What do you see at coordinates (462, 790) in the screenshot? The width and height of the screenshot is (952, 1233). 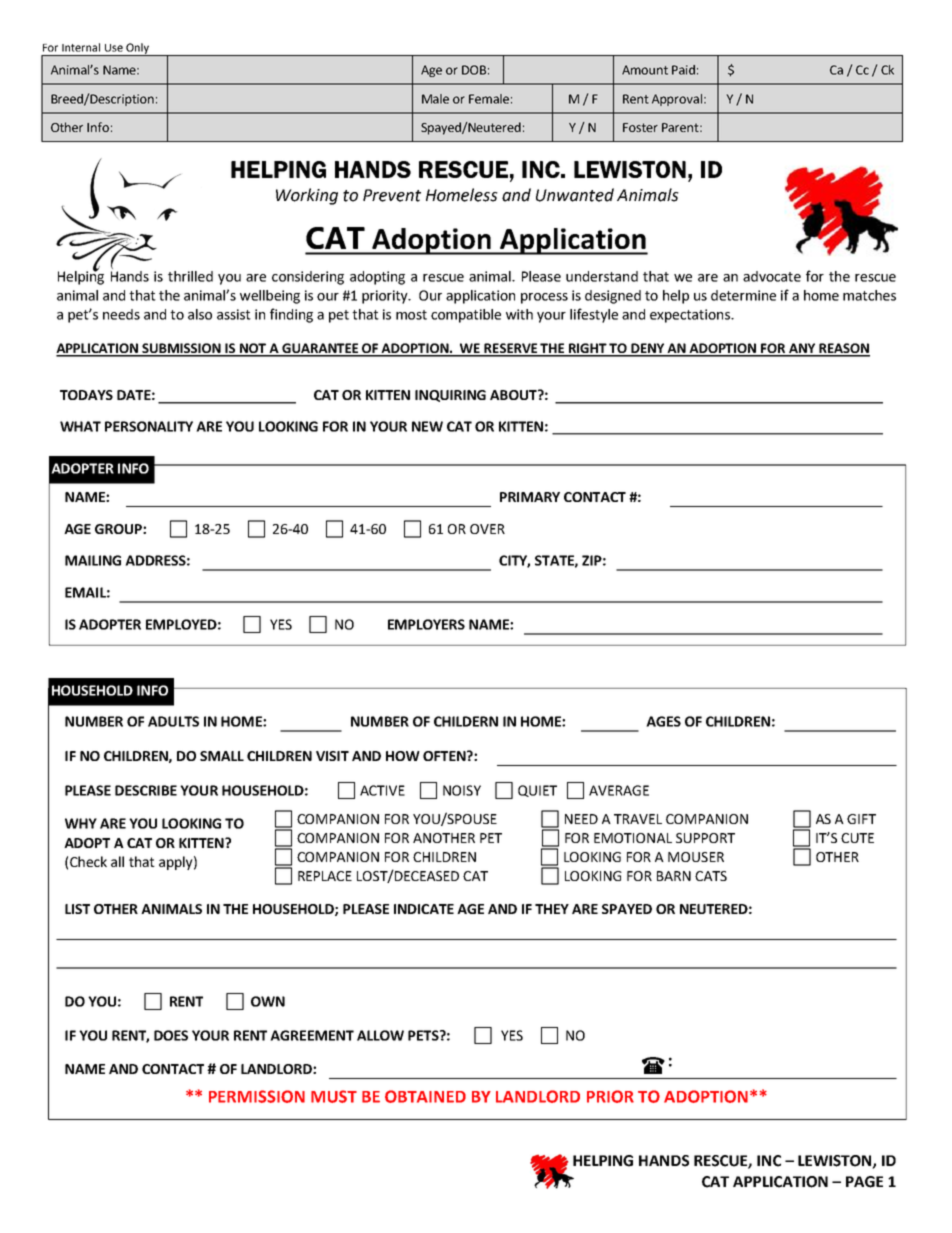 I see `NOISY` at bounding box center [462, 790].
